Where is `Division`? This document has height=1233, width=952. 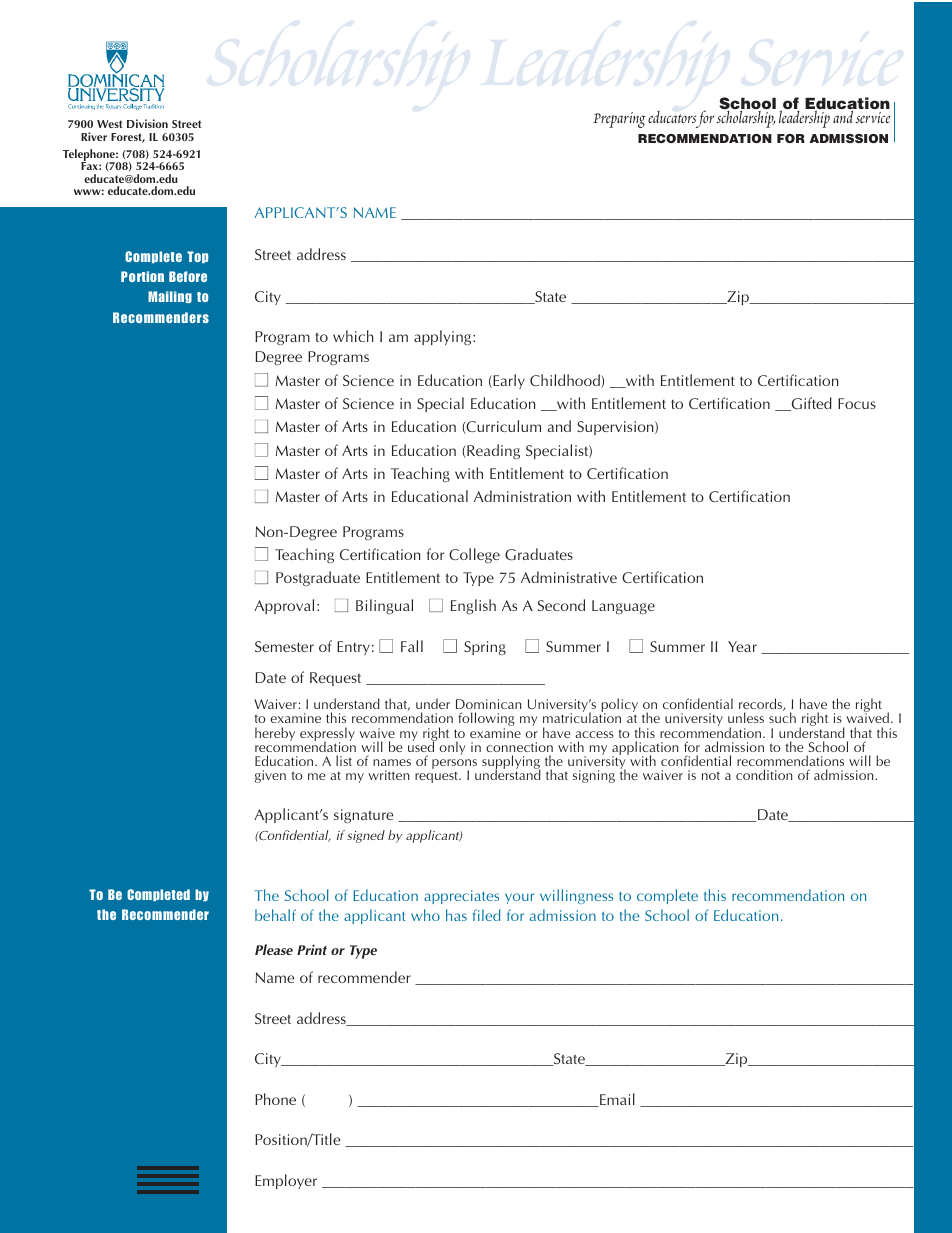
Division is located at coordinates (147, 123).
